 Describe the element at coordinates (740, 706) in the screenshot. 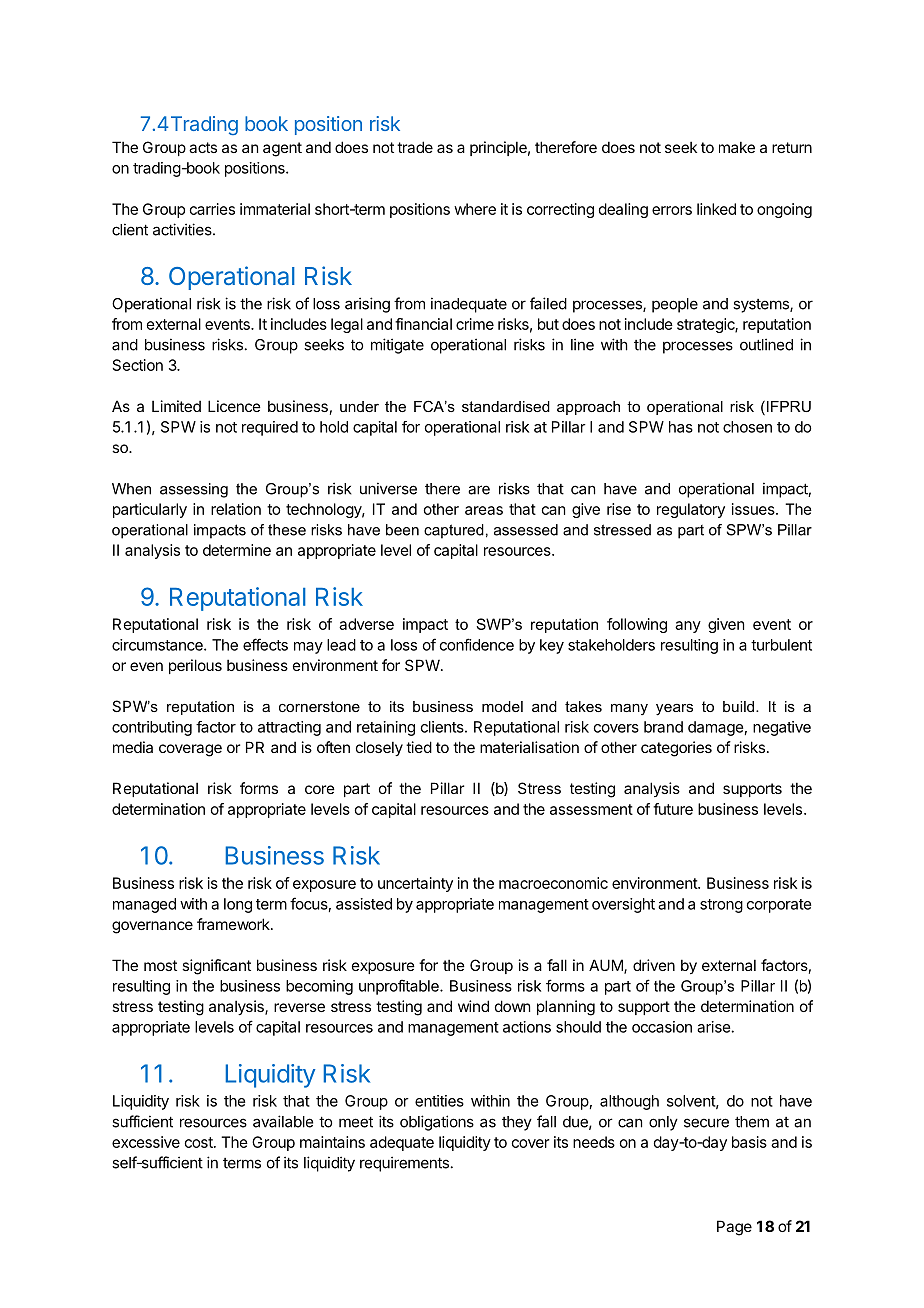

I see `build` at that location.
